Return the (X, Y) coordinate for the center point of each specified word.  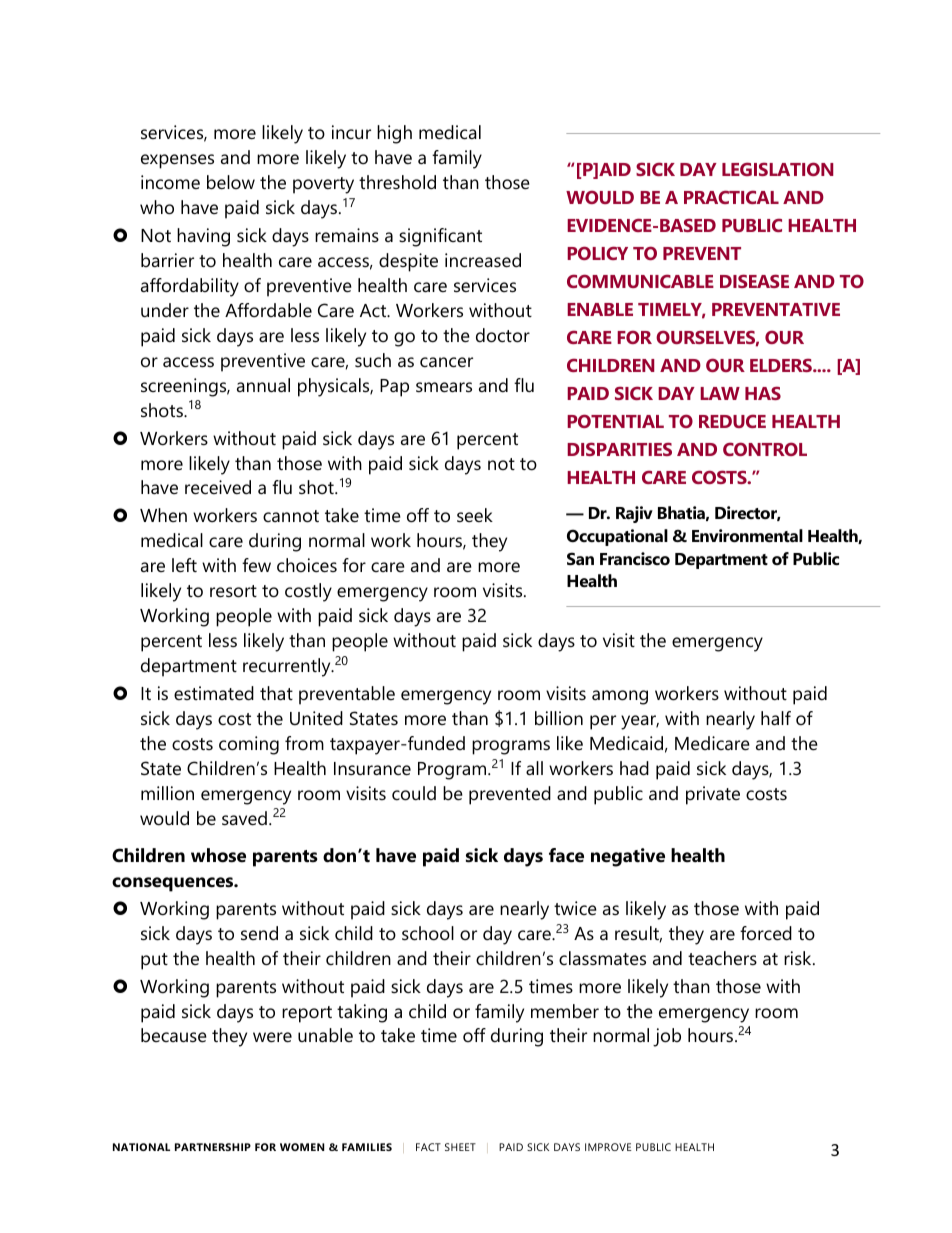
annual (263, 385)
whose (218, 855)
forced (766, 933)
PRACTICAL (731, 197)
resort (233, 591)
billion (559, 718)
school (428, 933)
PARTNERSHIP (213, 1147)
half (776, 718)
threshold (397, 182)
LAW (720, 393)
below (231, 182)
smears (444, 387)
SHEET (460, 1147)
